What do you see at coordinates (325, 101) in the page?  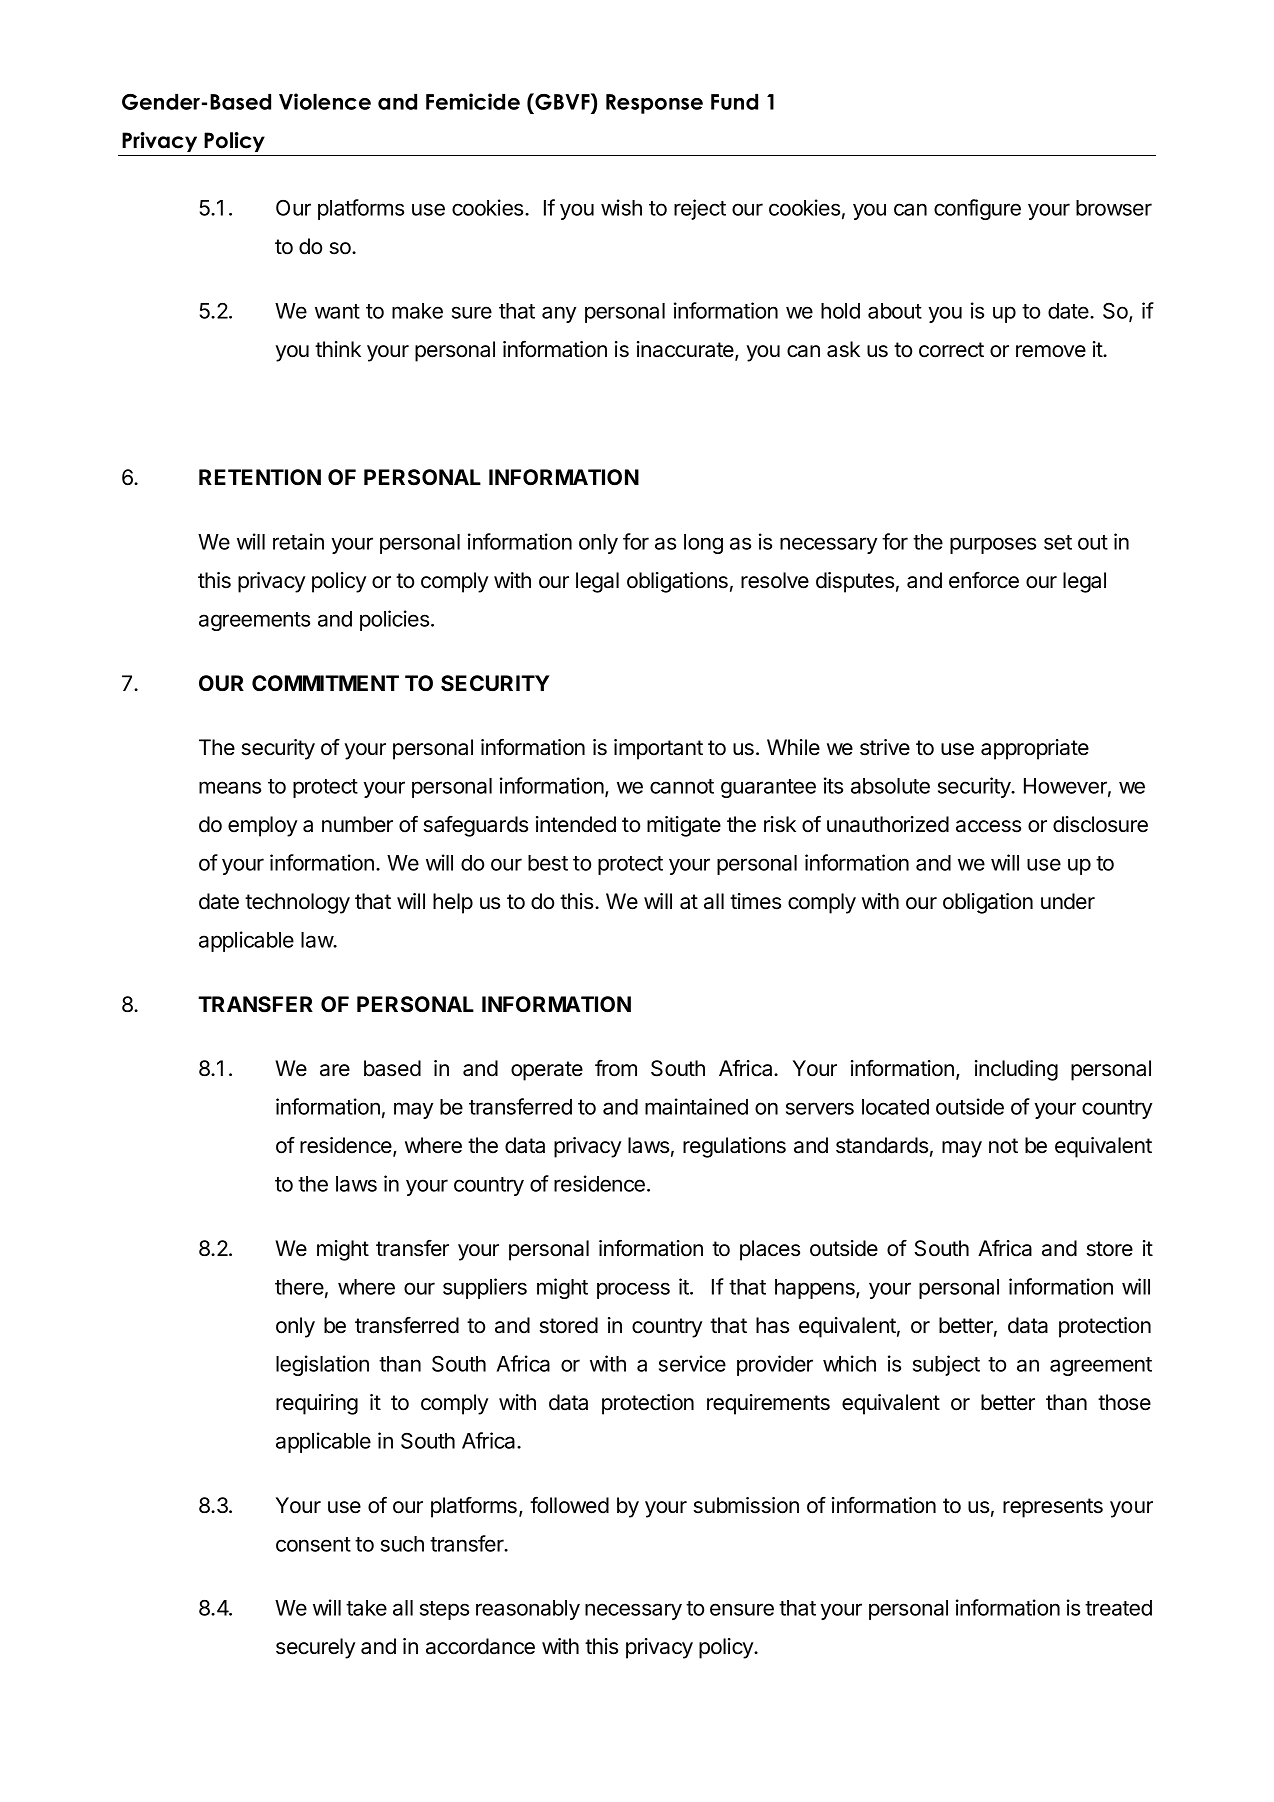 I see `Violence` at bounding box center [325, 101].
